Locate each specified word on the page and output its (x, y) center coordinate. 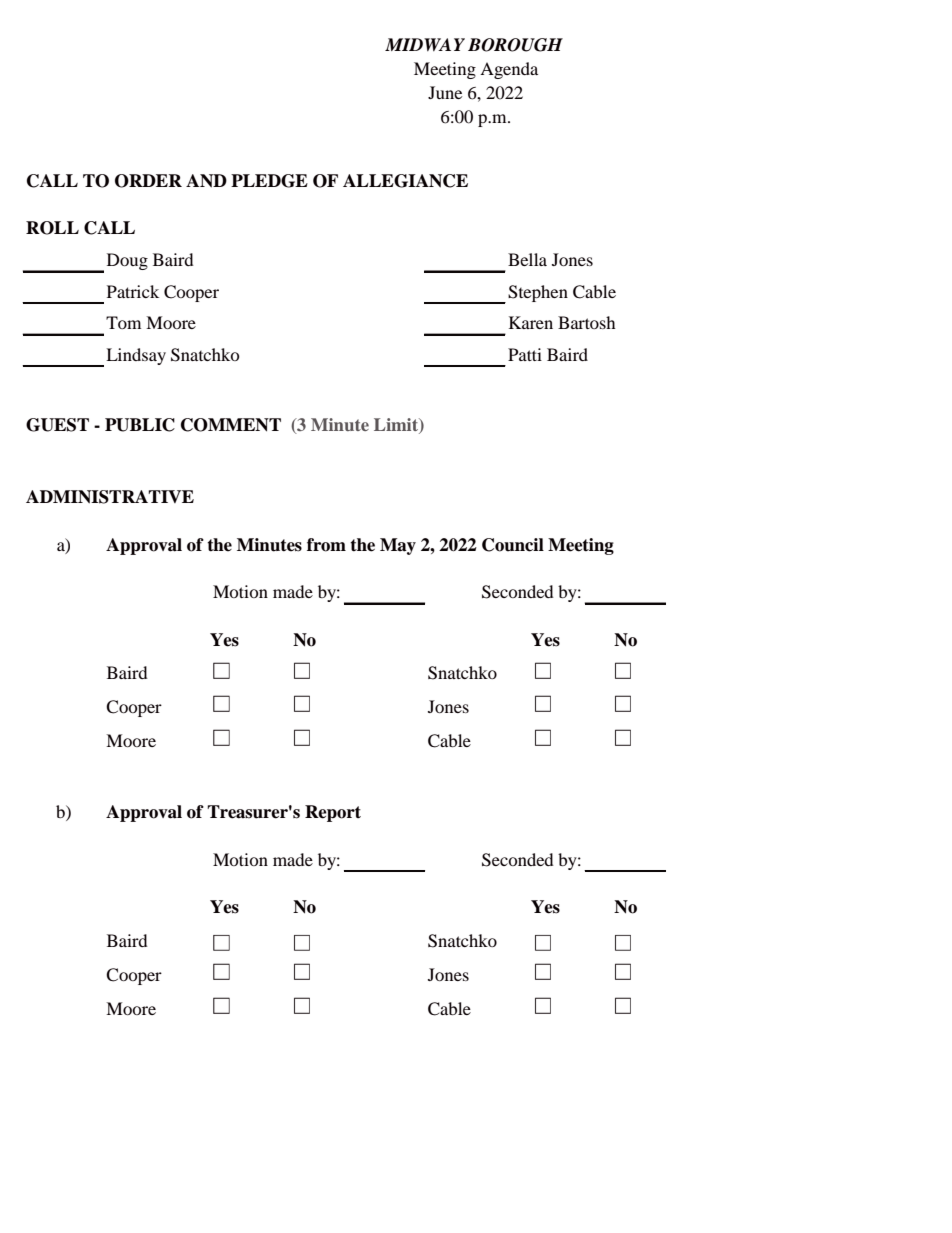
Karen (531, 322)
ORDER (148, 181)
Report (333, 813)
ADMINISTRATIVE (110, 497)
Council (513, 545)
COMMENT (231, 425)
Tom (123, 322)
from (326, 545)
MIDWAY (425, 45)
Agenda (509, 70)
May (398, 546)
